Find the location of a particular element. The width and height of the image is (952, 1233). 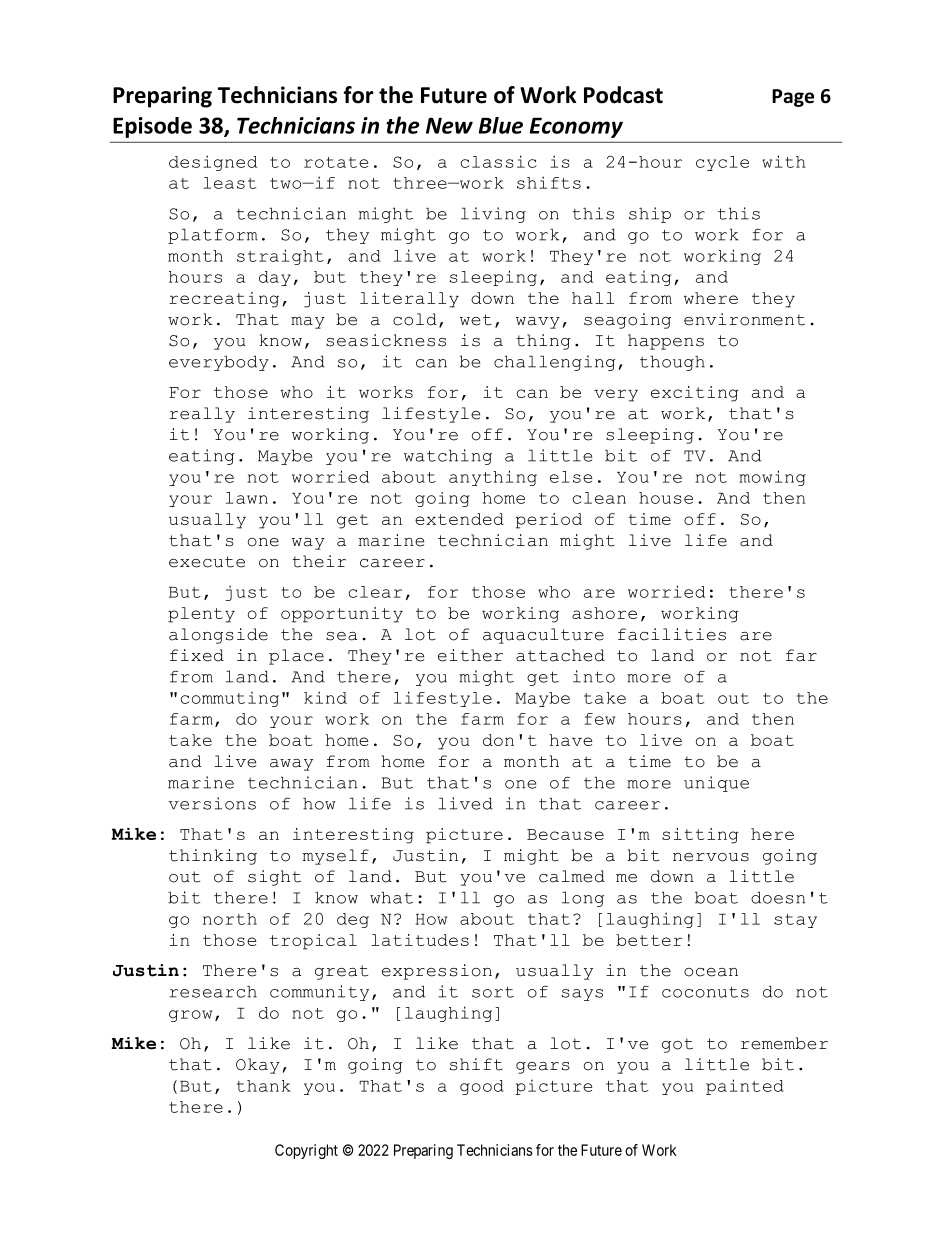

what is located at coordinates (391, 897).
